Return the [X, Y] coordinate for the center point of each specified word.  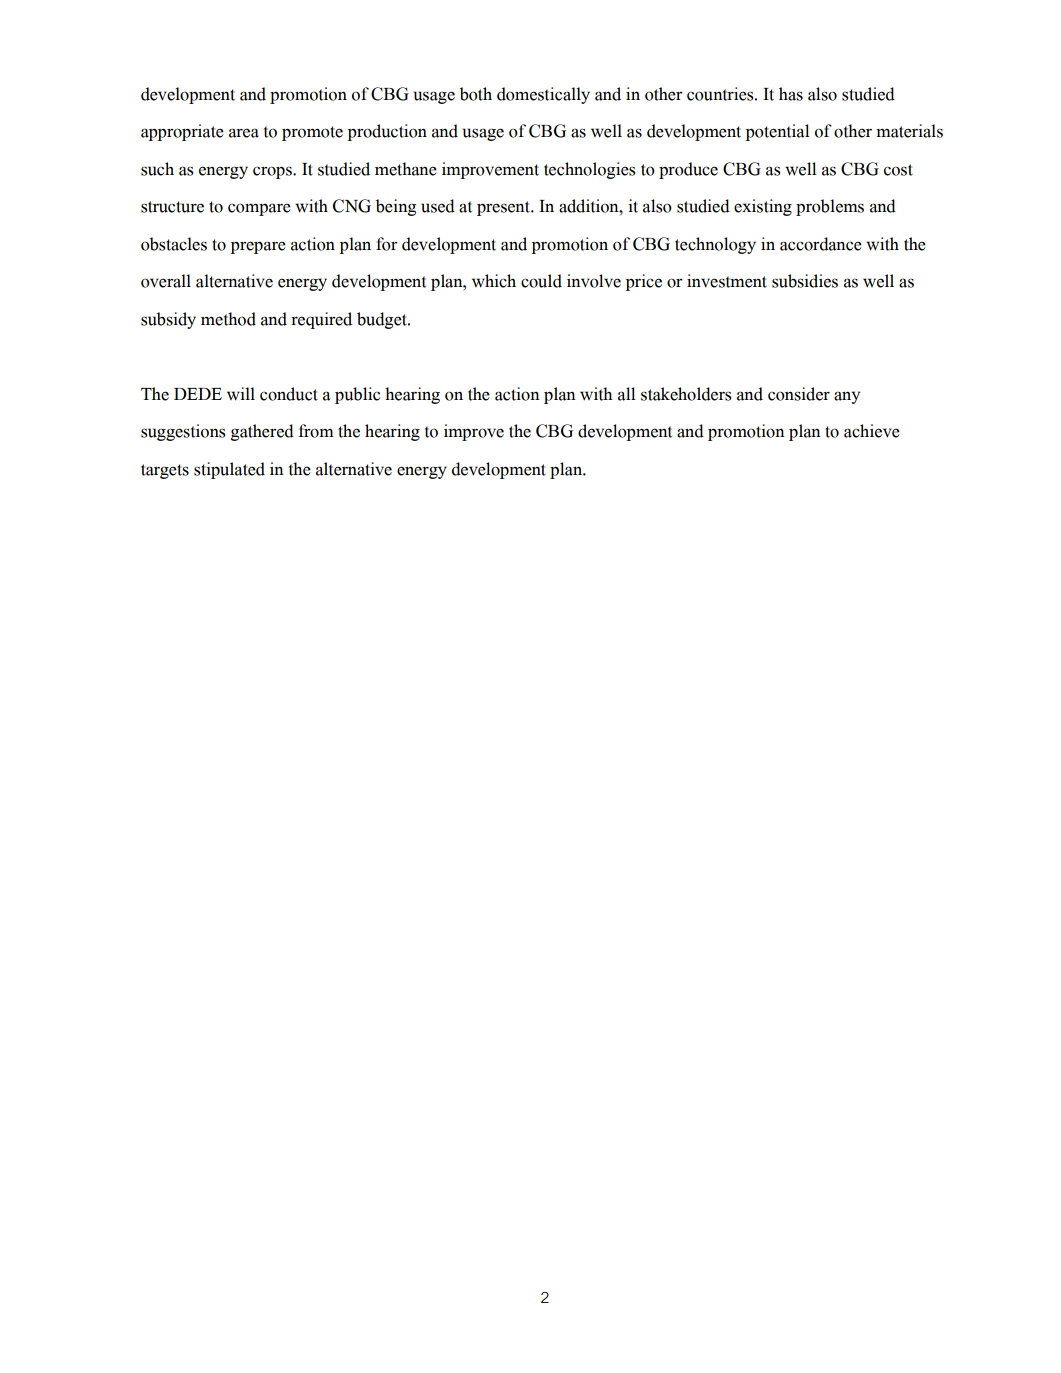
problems [830, 207]
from [316, 431]
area [244, 133]
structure [172, 207]
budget [383, 320]
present [505, 208]
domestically [543, 95]
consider [799, 394]
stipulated [229, 470]
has [791, 94]
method [228, 319]
